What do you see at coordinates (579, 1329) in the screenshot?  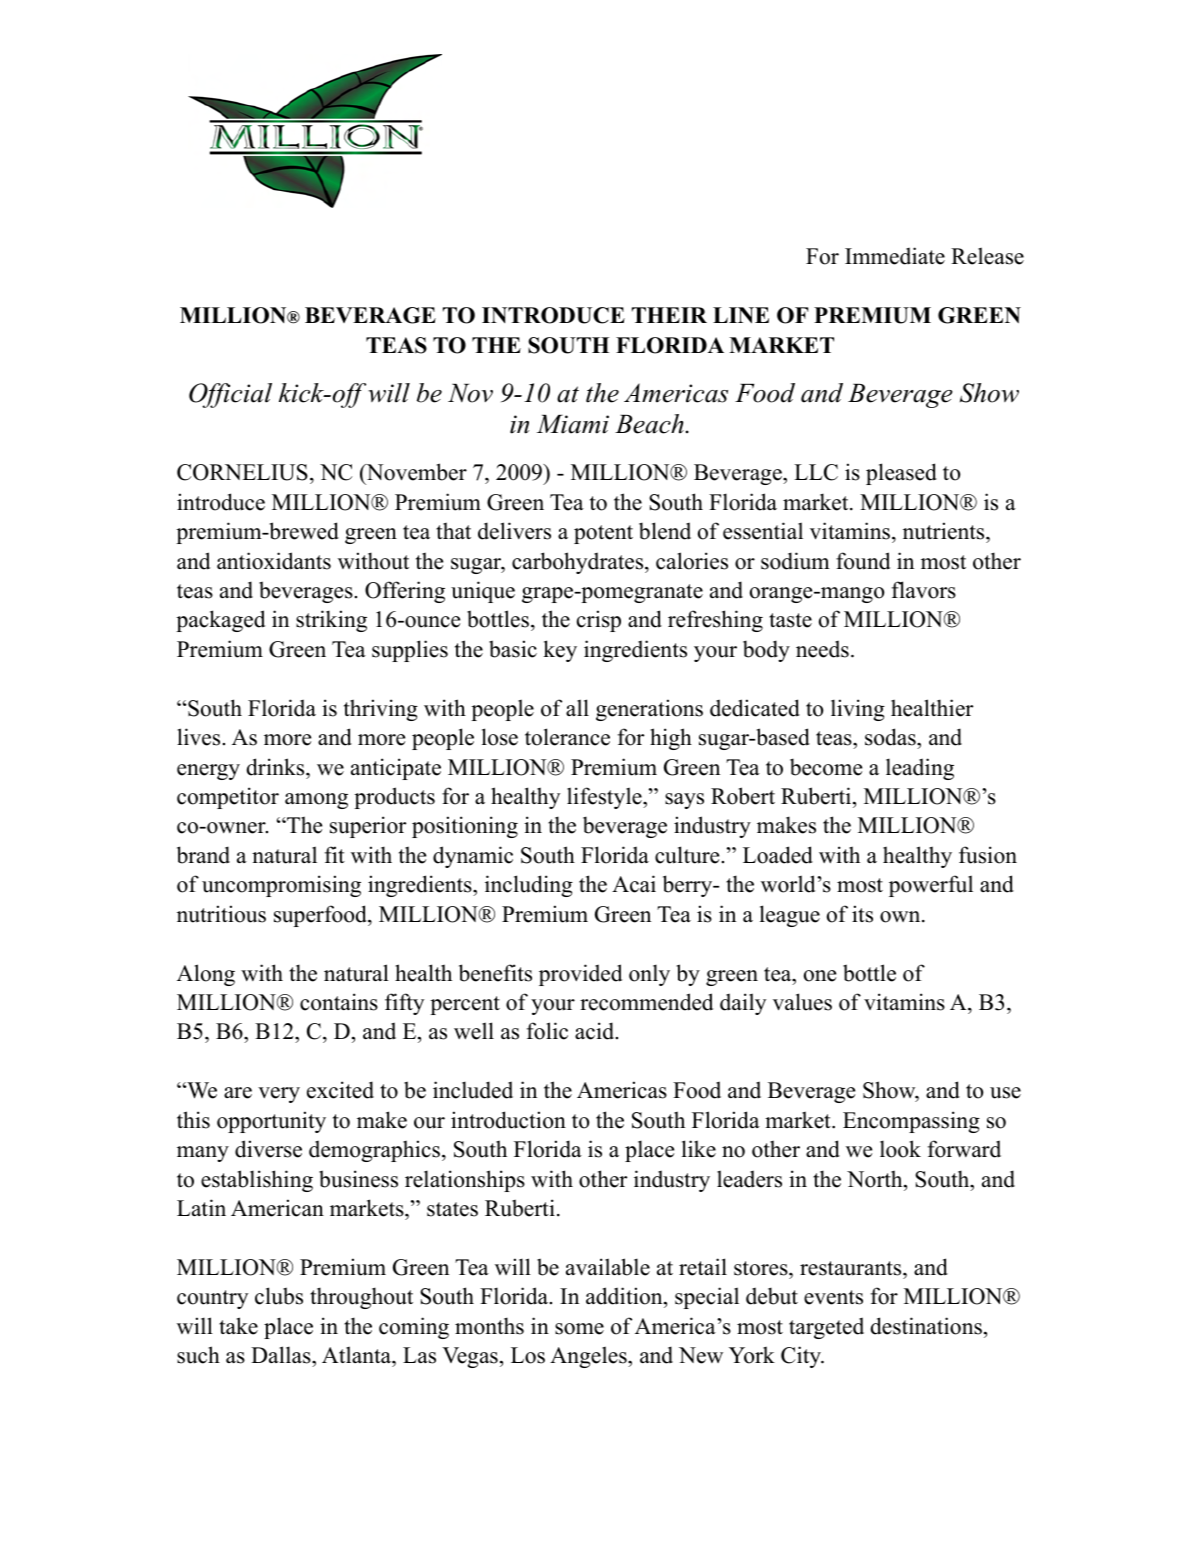 I see `some` at bounding box center [579, 1329].
